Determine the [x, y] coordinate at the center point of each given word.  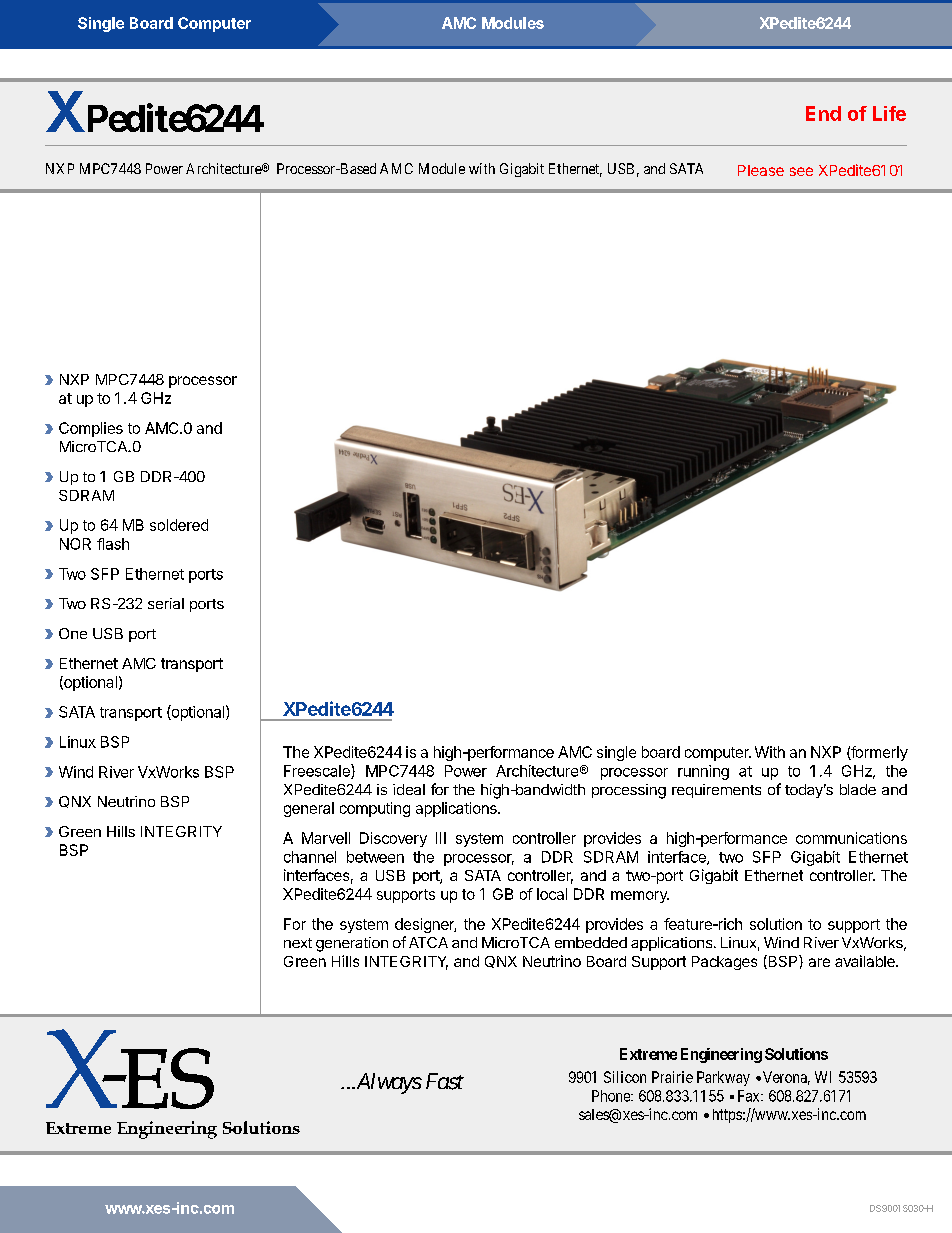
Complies [91, 429]
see [801, 171]
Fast [445, 1081]
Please [761, 170]
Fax [750, 1096]
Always [387, 1083]
